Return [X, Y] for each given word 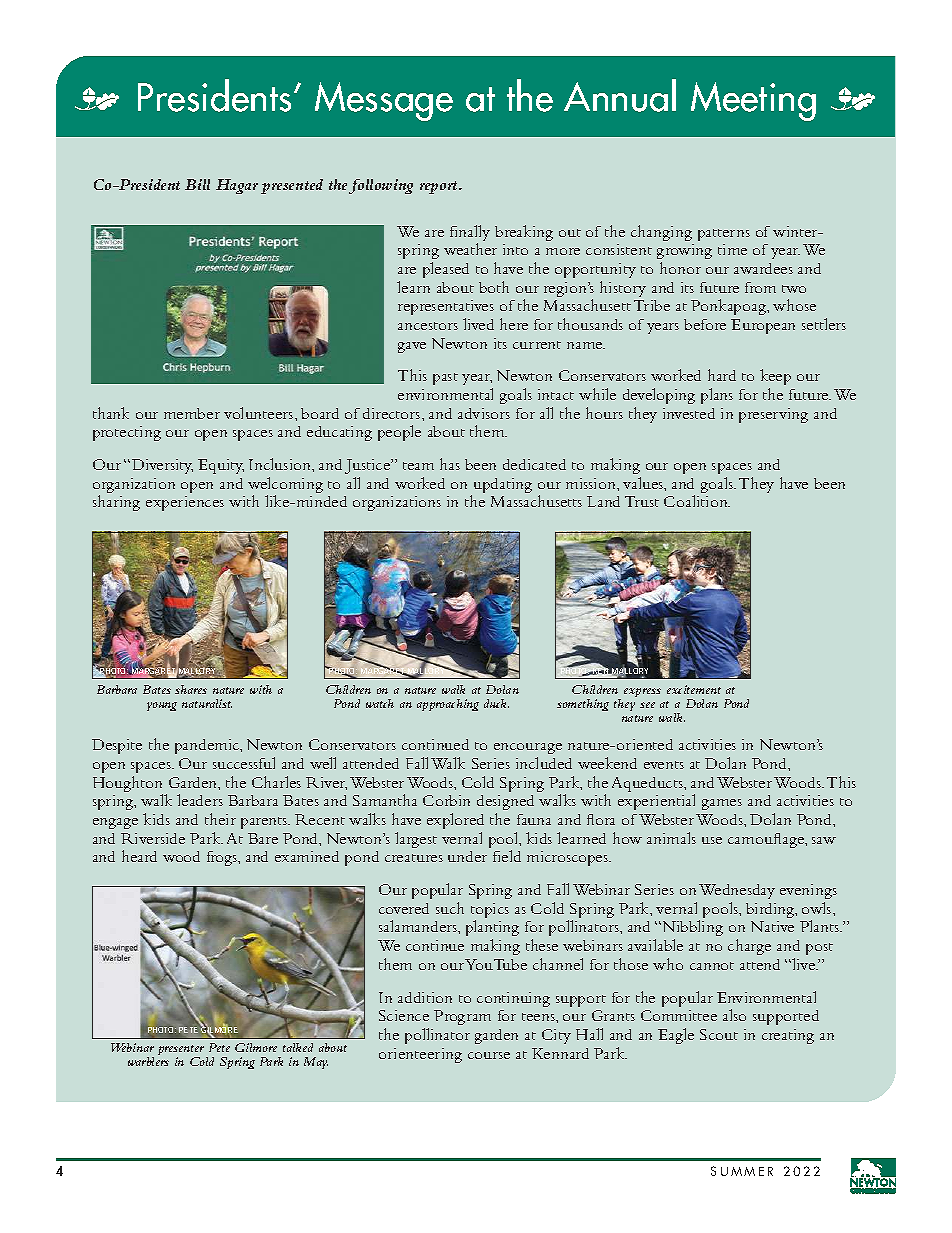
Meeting [753, 101]
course [489, 1055]
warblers [148, 1061]
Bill [197, 184]
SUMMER [742, 1171]
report [440, 187]
